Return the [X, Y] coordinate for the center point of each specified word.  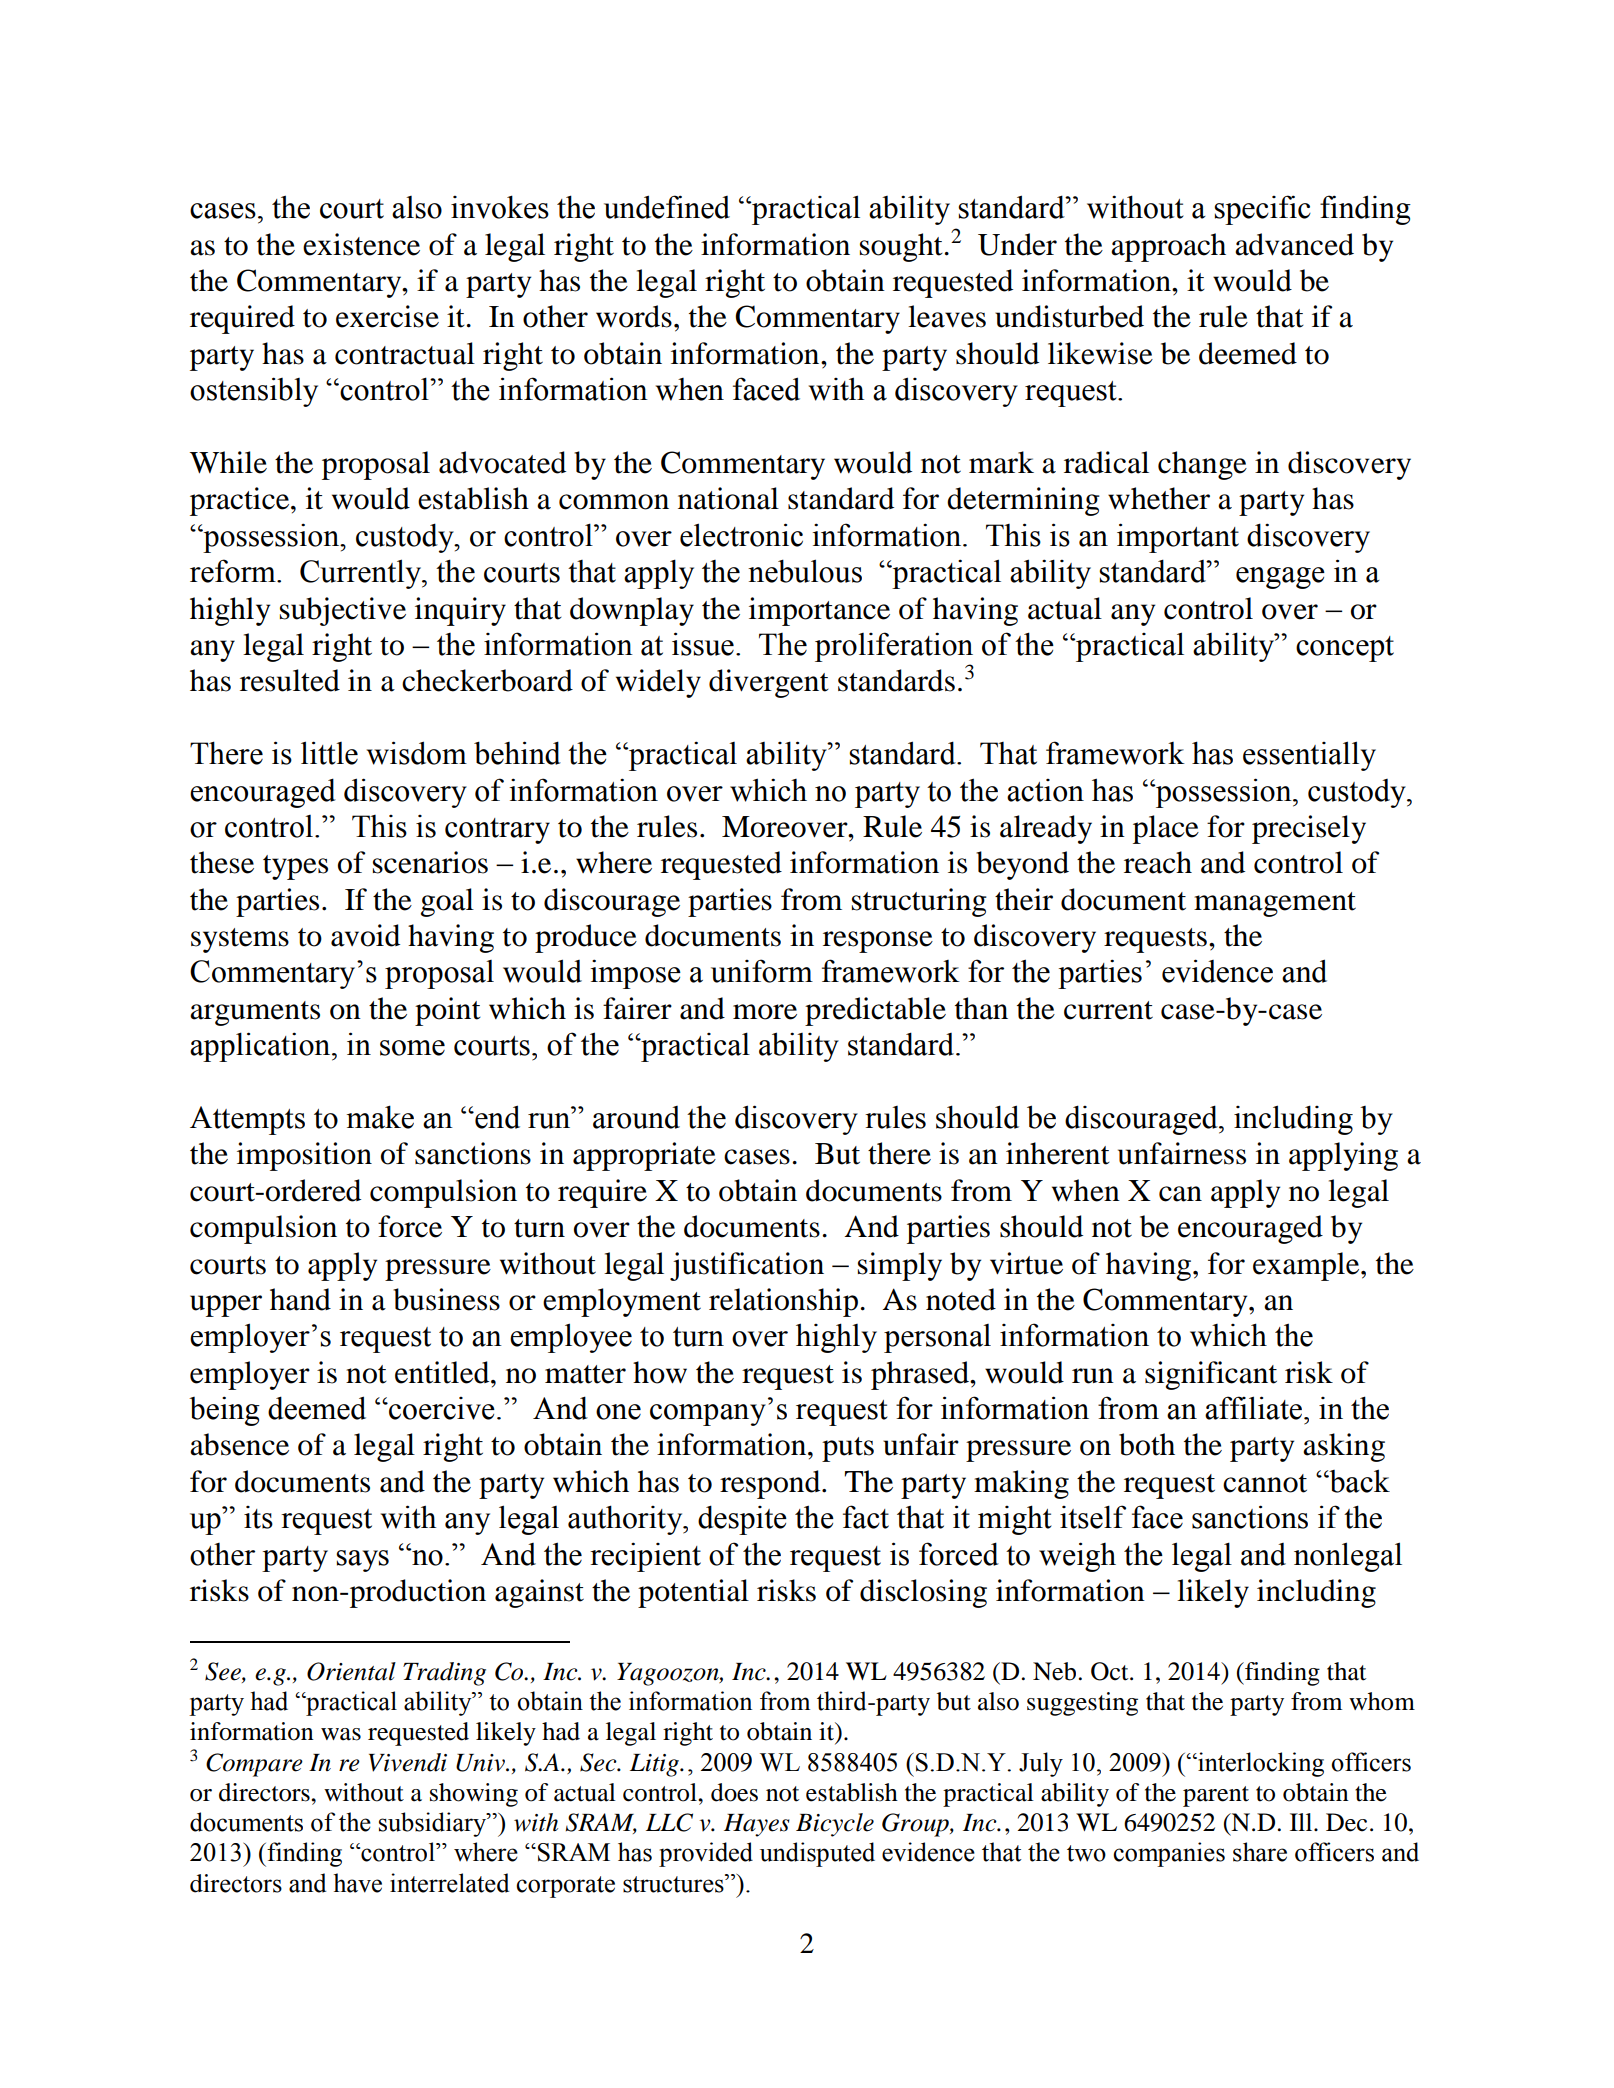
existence [361, 244]
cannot [1265, 1483]
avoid [365, 935]
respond [771, 1484]
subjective [343, 611]
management [1275, 904]
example [1307, 1266]
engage [1280, 578]
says [362, 1561]
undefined [667, 207]
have [358, 1883]
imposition [304, 1156]
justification [747, 1266]
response [878, 942]
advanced [1294, 244]
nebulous [805, 571]
